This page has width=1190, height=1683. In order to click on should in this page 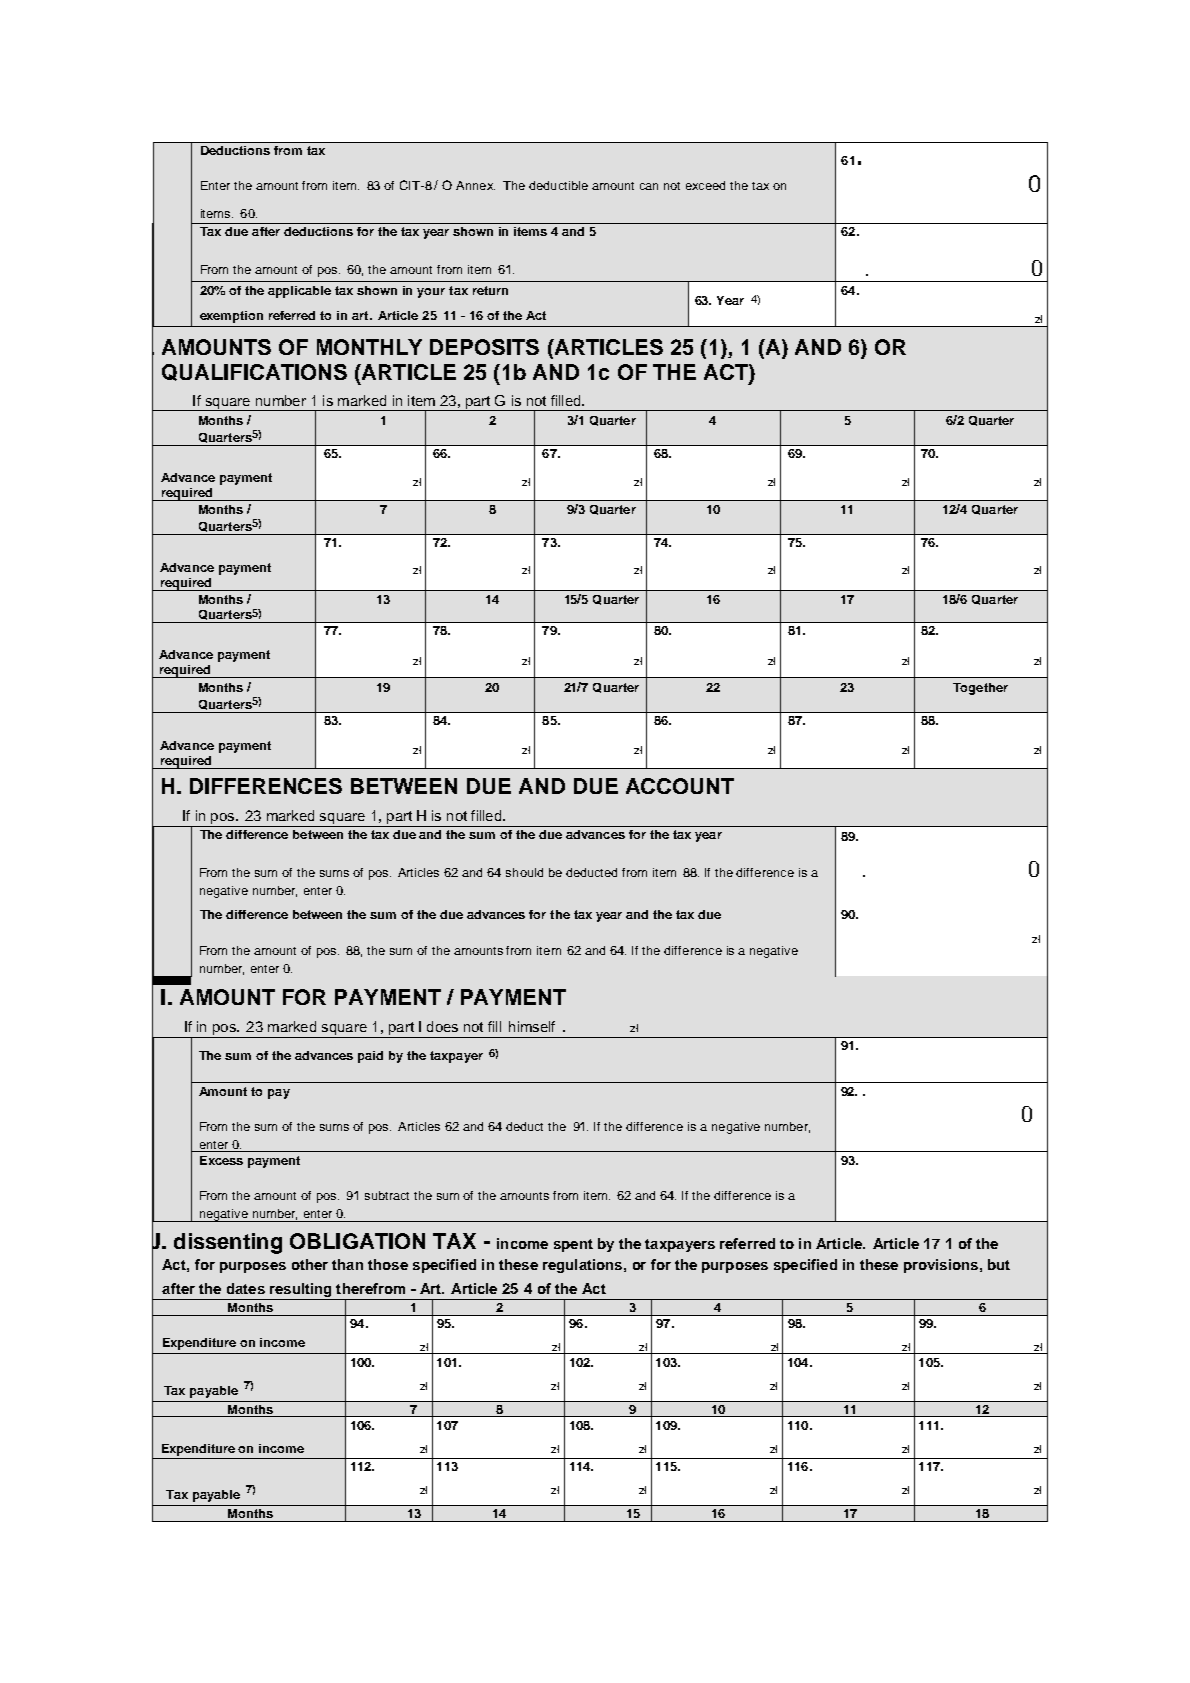, I will do `click(524, 872)`.
